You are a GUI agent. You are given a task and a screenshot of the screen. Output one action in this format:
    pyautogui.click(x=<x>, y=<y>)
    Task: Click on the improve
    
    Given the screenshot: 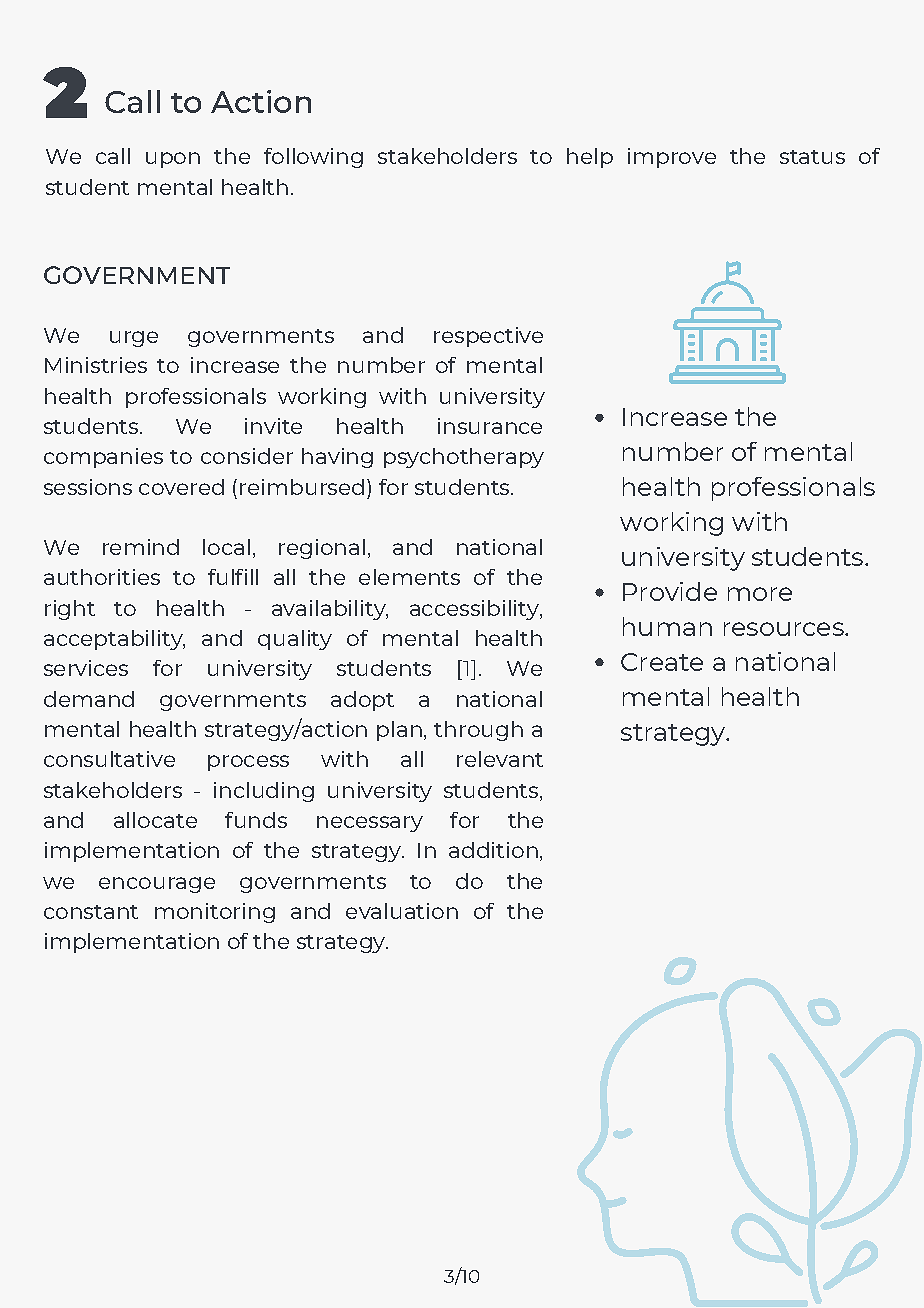 What is the action you would take?
    pyautogui.click(x=672, y=158)
